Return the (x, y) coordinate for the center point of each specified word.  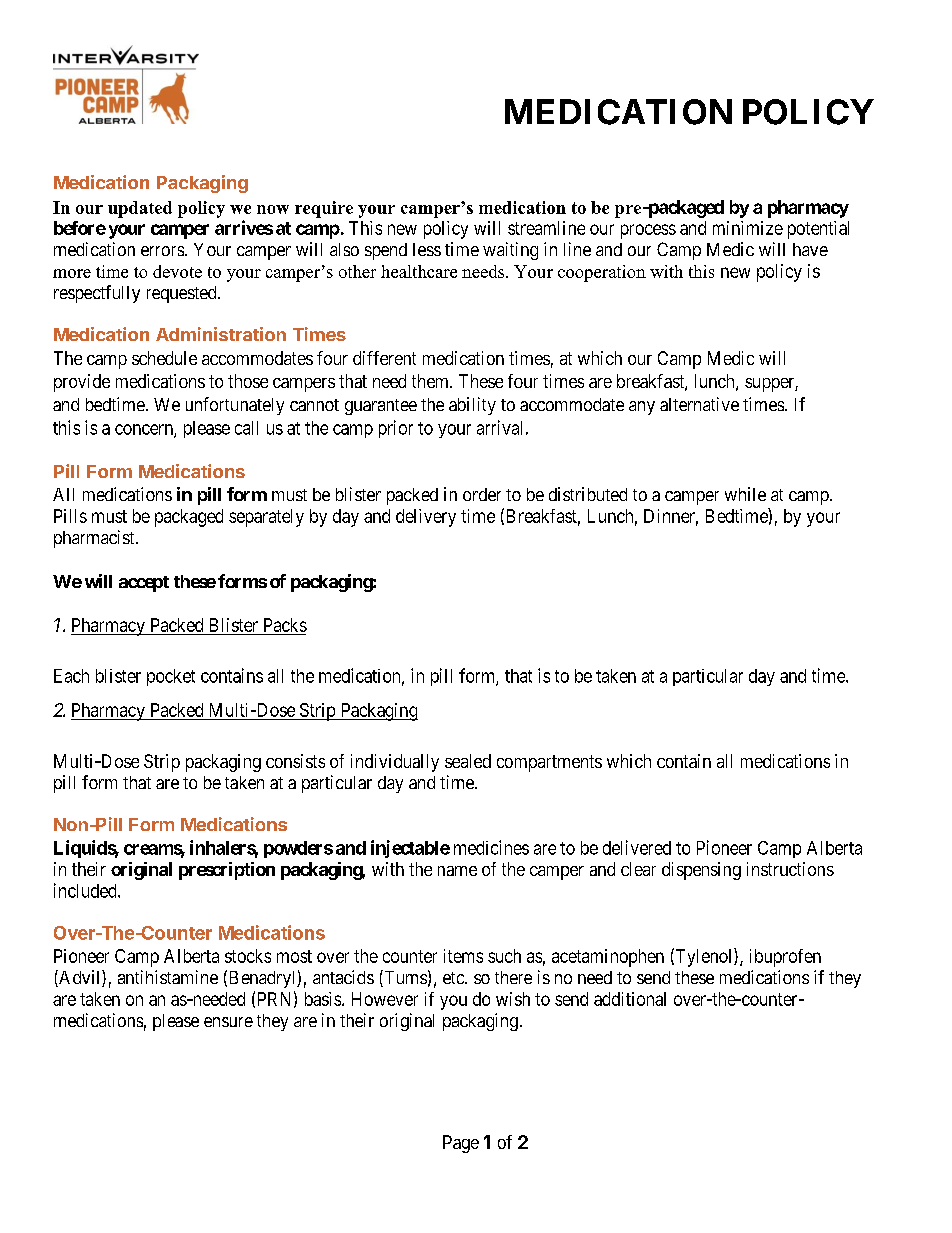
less (427, 249)
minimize (748, 228)
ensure (228, 1022)
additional (630, 999)
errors (162, 251)
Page (461, 1144)
